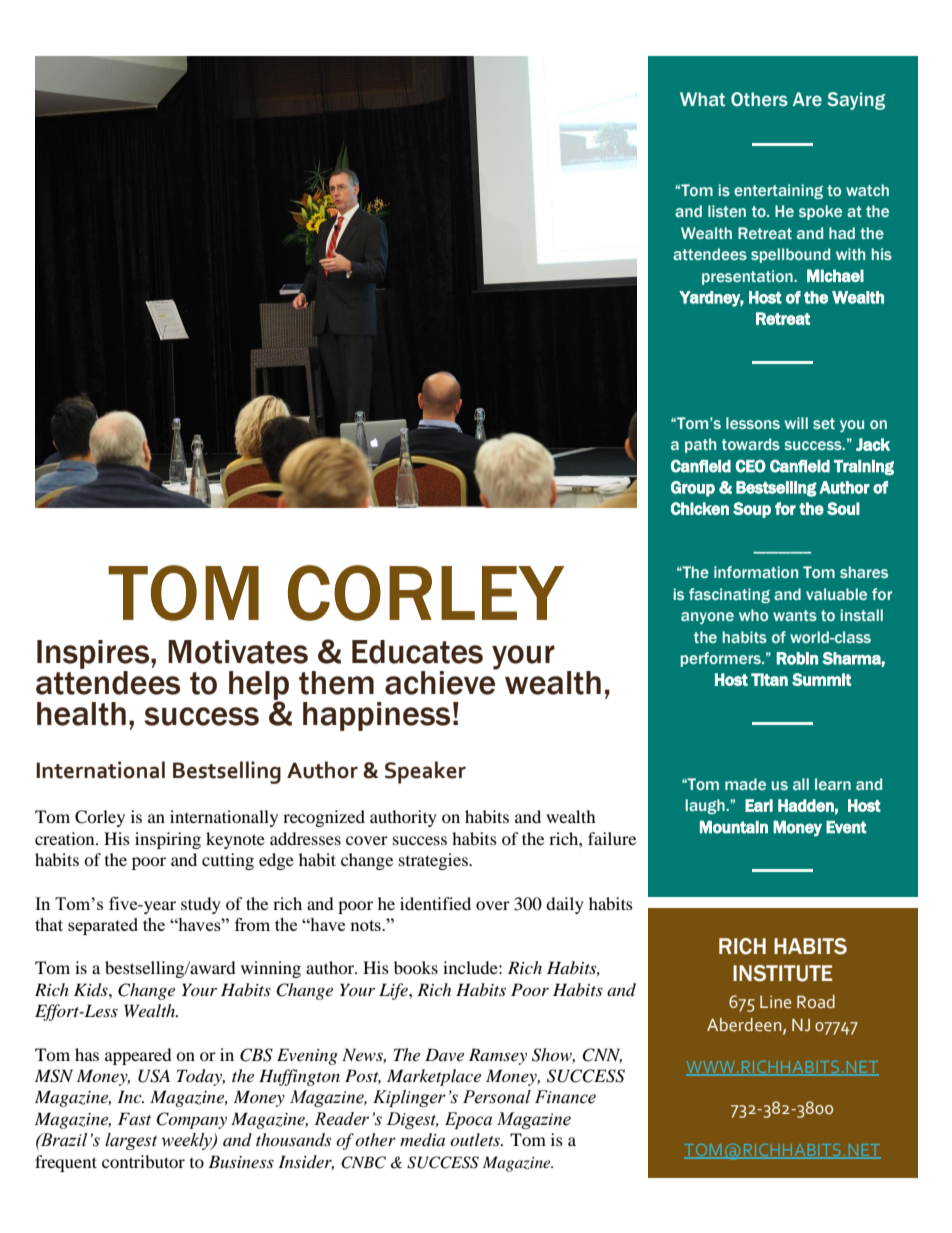  Describe the element at coordinates (778, 191) in the screenshot. I see `entertaining` at that location.
